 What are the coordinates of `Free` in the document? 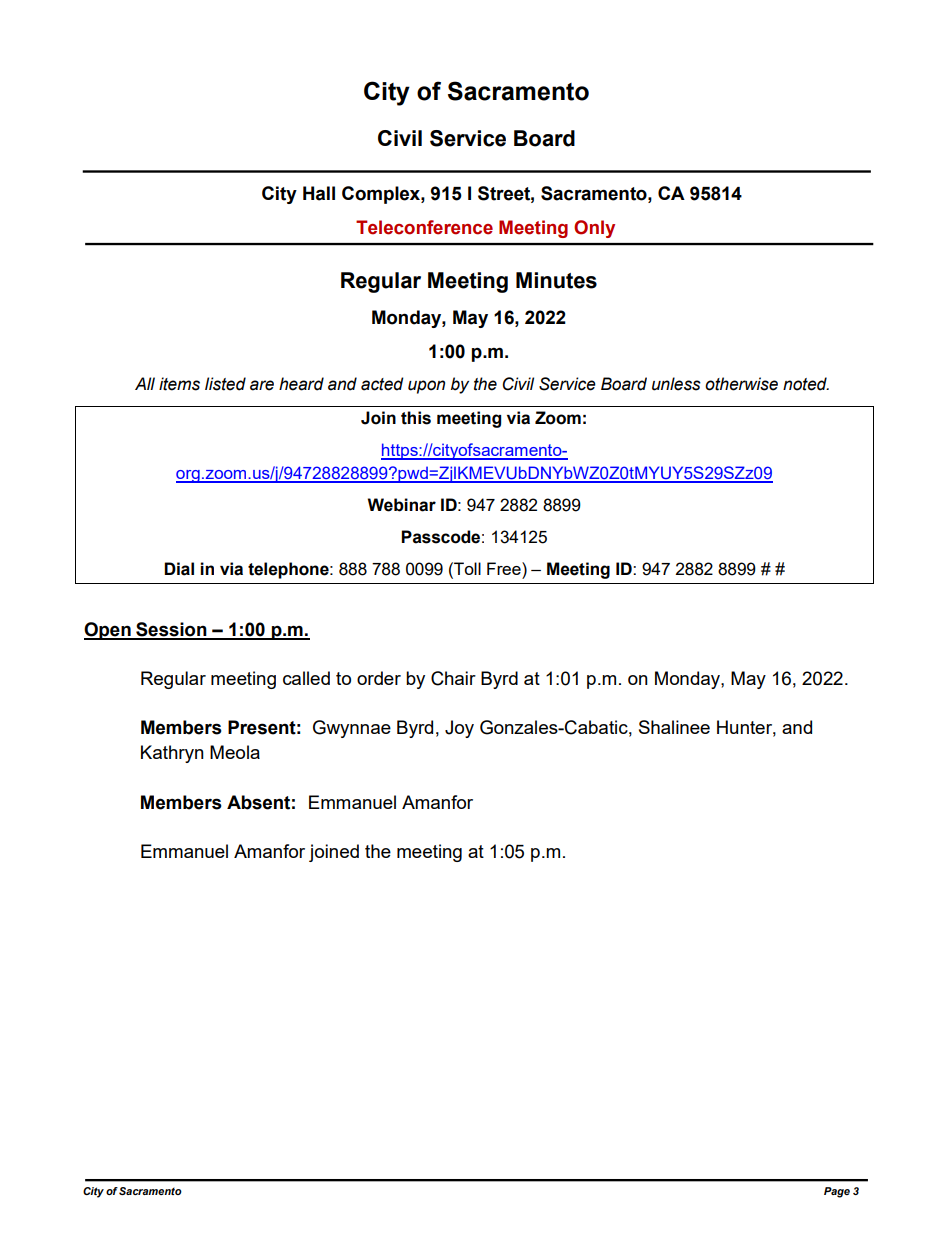 It's located at (505, 568).
